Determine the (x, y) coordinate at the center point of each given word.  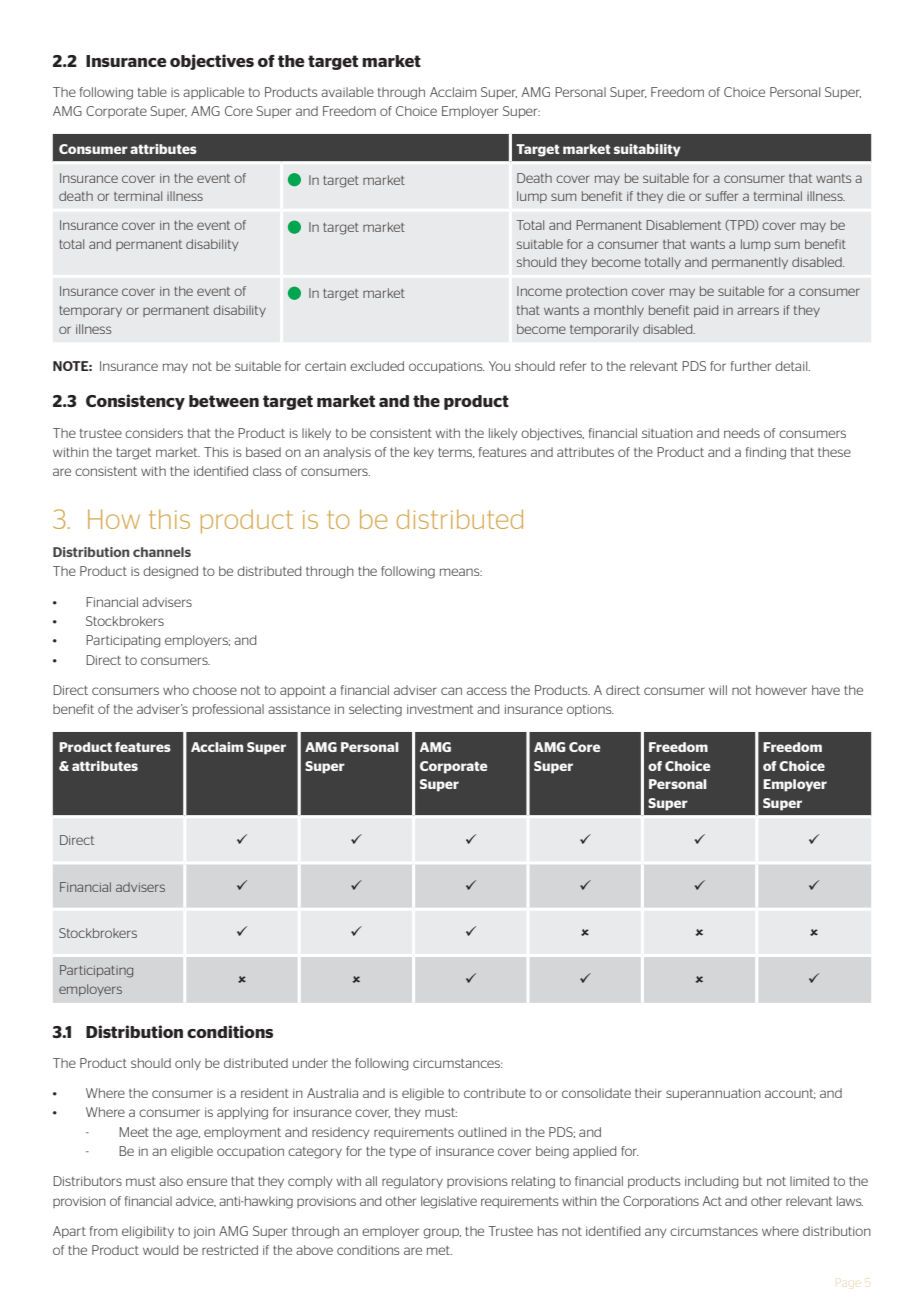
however (781, 690)
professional (228, 710)
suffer (722, 196)
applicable (213, 93)
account (790, 1094)
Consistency (135, 402)
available (347, 92)
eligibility (148, 1232)
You (499, 366)
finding (766, 453)
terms (456, 453)
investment (440, 709)
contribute (495, 1093)
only (188, 1064)
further (751, 366)
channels (162, 552)
